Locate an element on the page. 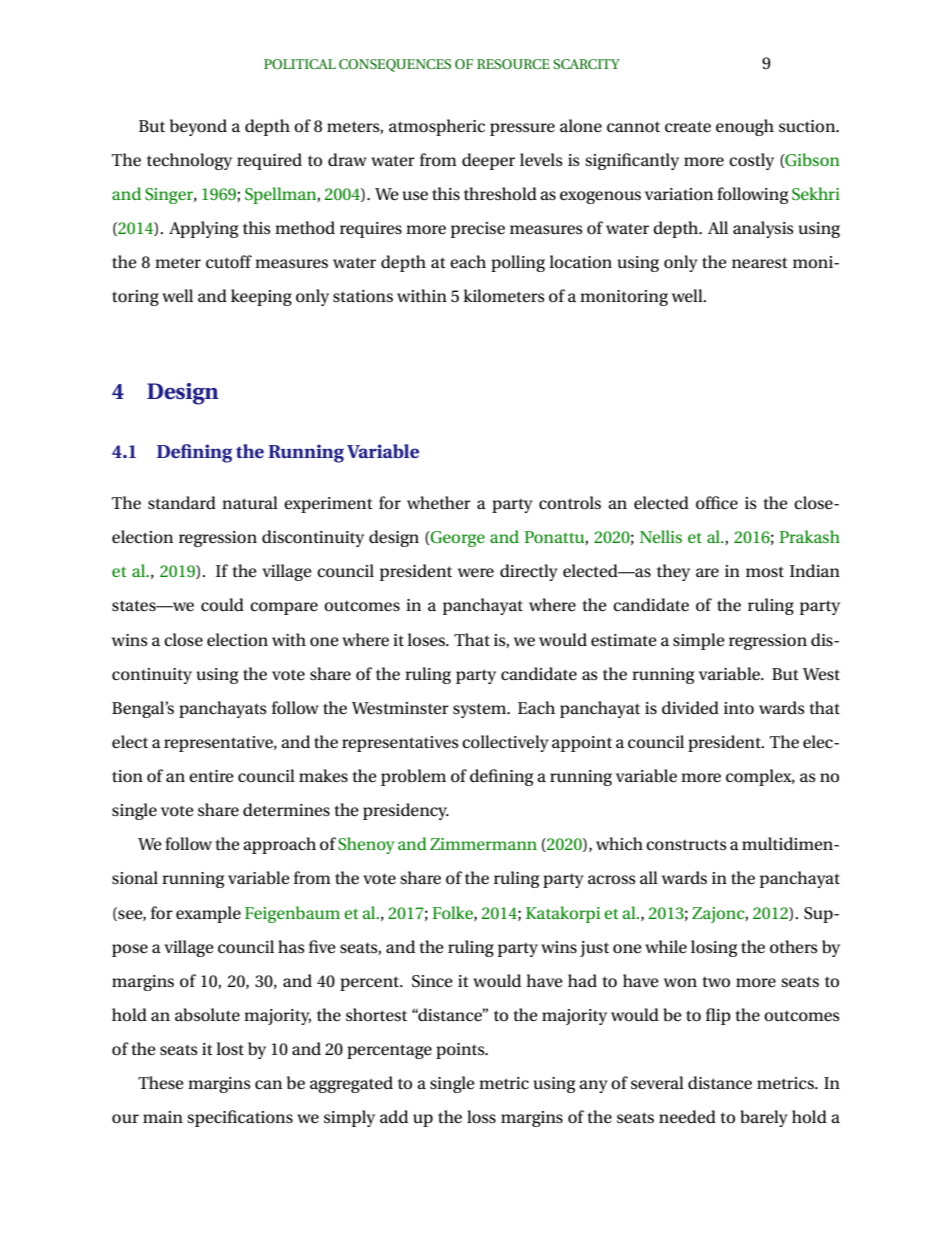 The image size is (952, 1233). constructs is located at coordinates (686, 845).
